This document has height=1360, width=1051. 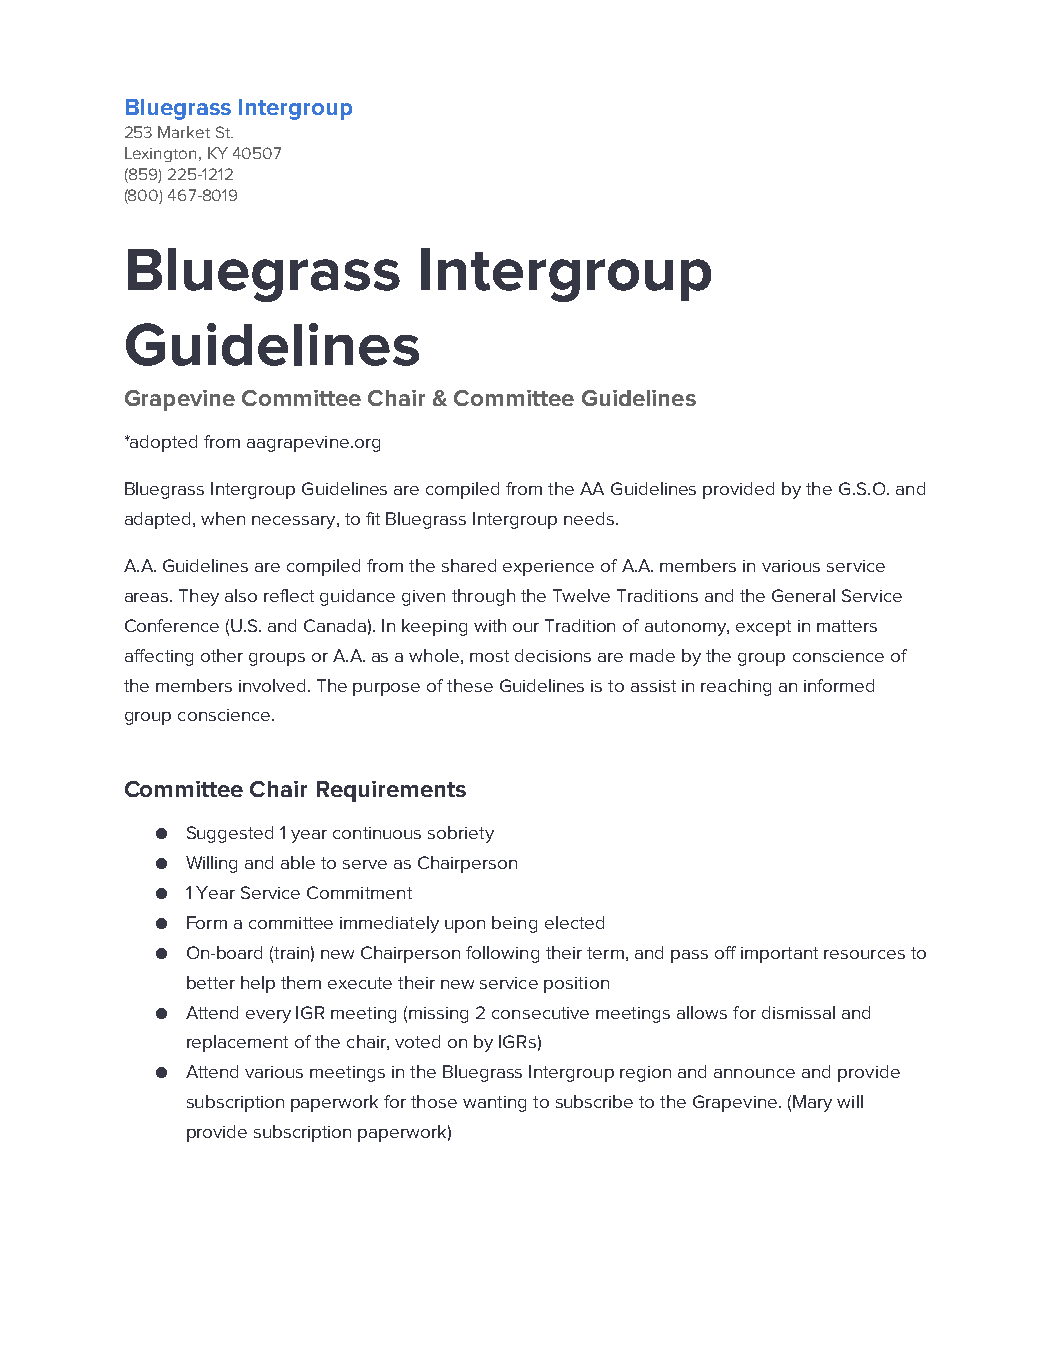 What do you see at coordinates (184, 132) in the document?
I see `Market` at bounding box center [184, 132].
